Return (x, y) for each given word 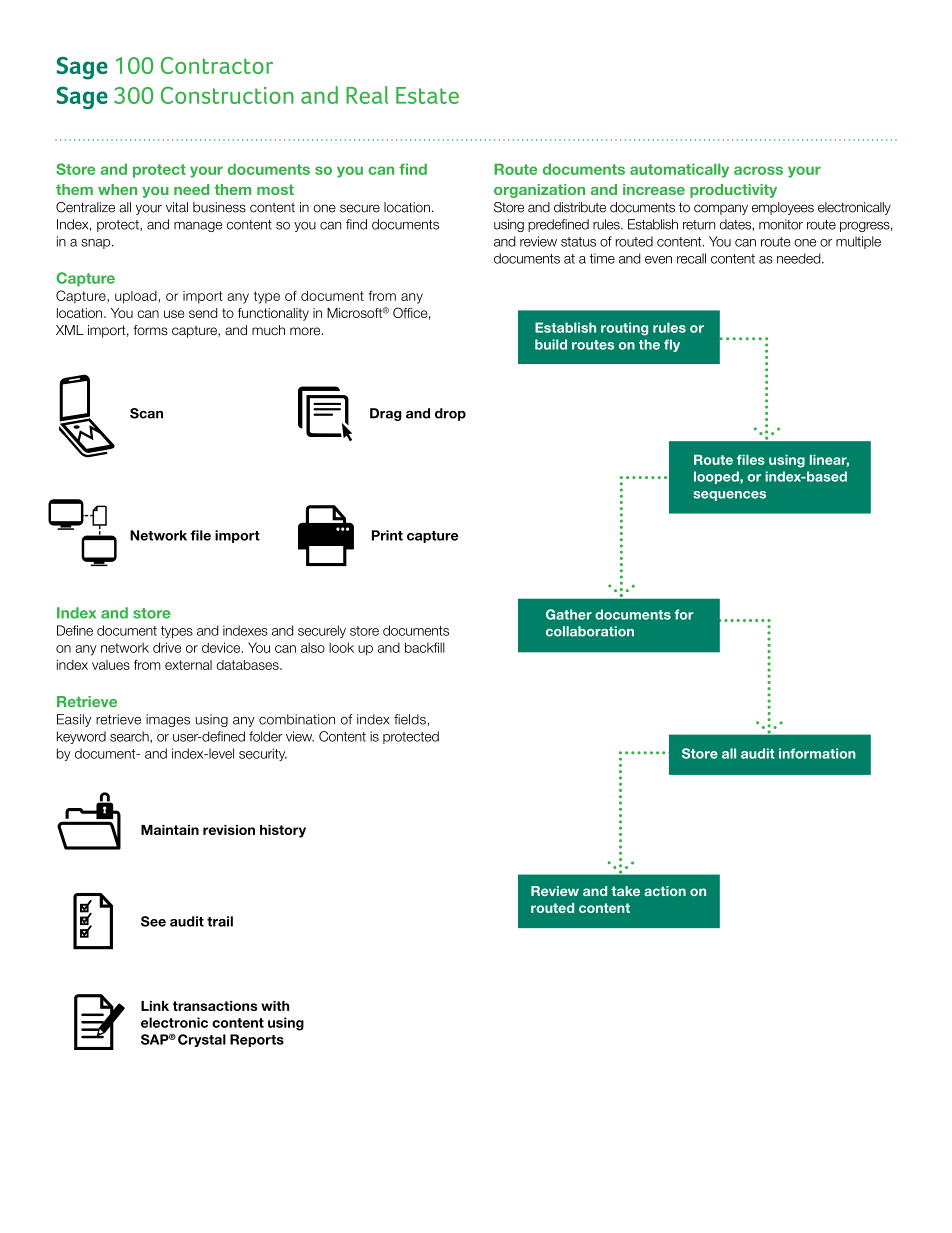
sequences (729, 496)
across (758, 170)
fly (672, 345)
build (551, 344)
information (817, 753)
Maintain (170, 830)
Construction (227, 95)
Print (387, 535)
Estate (427, 95)
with (275, 1006)
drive (167, 647)
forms (150, 330)
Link (155, 1006)
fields (410, 719)
